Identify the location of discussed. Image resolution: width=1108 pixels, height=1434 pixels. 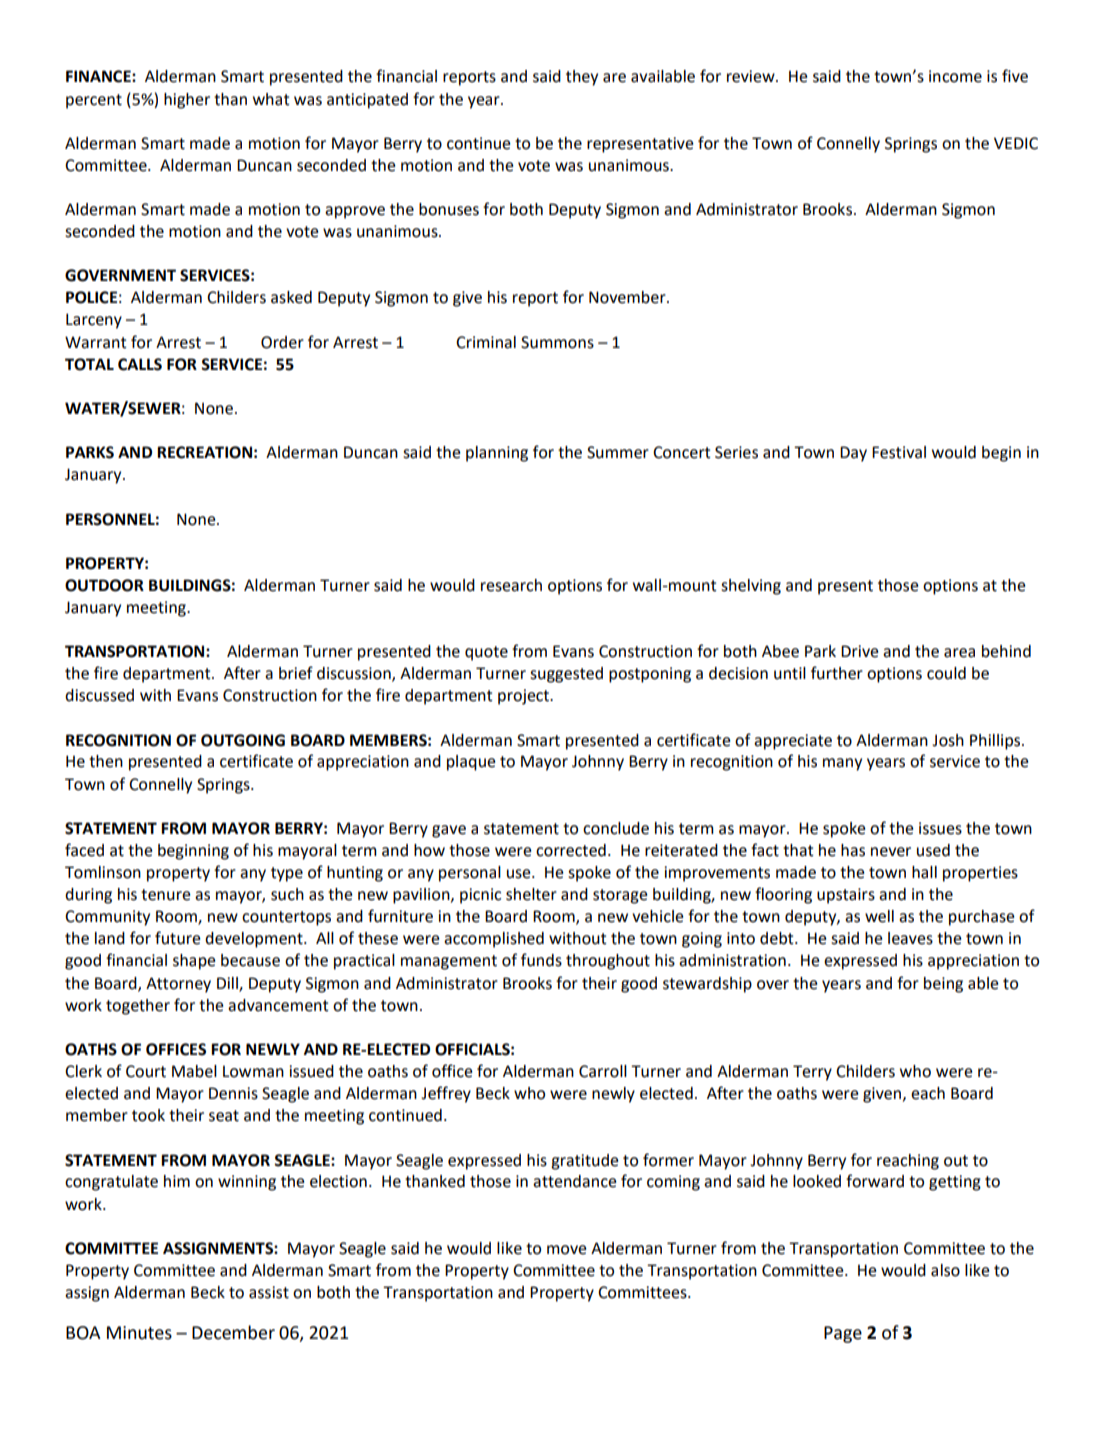
(99, 695).
